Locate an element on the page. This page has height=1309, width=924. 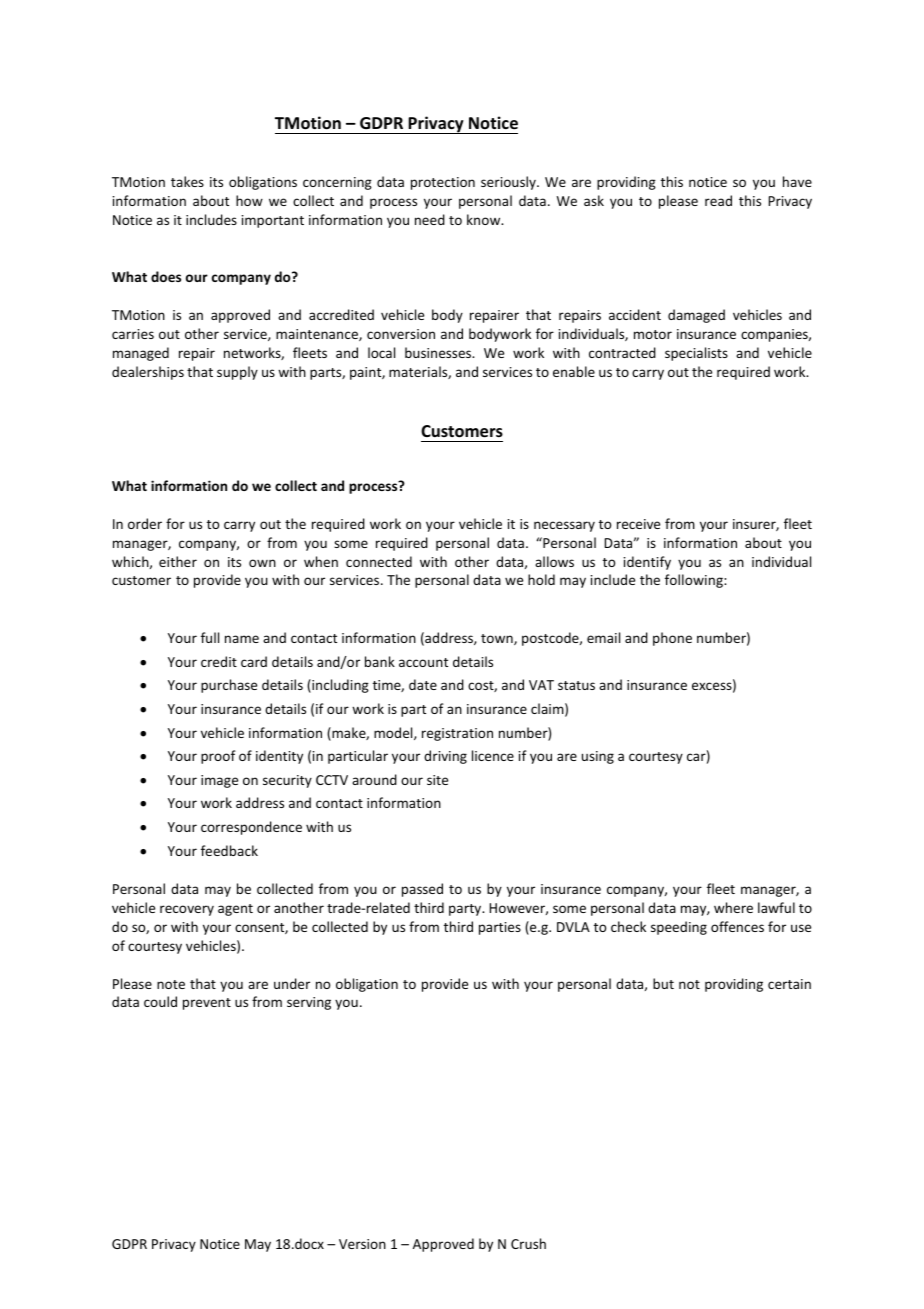
purchase is located at coordinates (229, 686).
